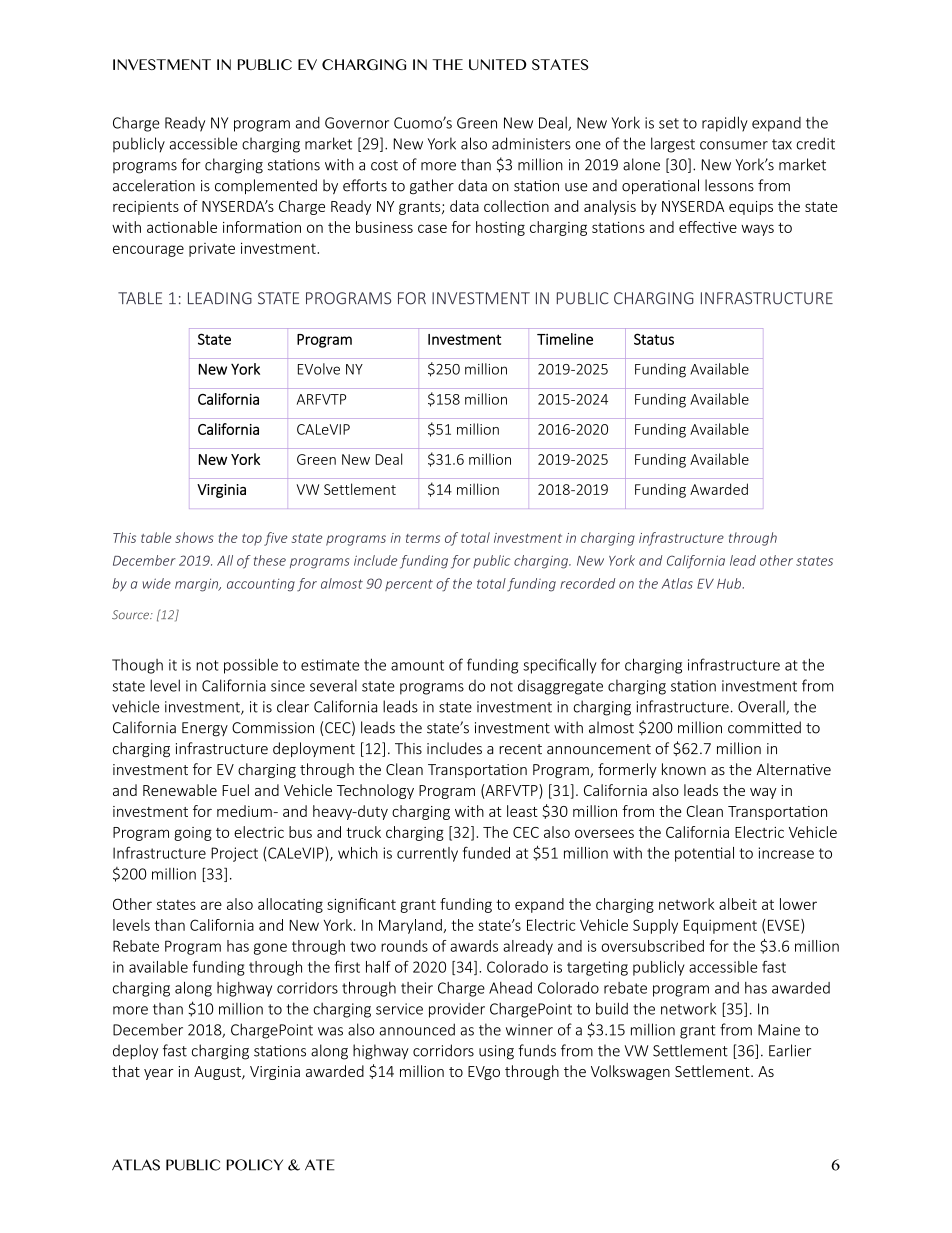 The width and height of the image is (952, 1233). Describe the element at coordinates (565, 339) in the image. I see `Timeline` at that location.
